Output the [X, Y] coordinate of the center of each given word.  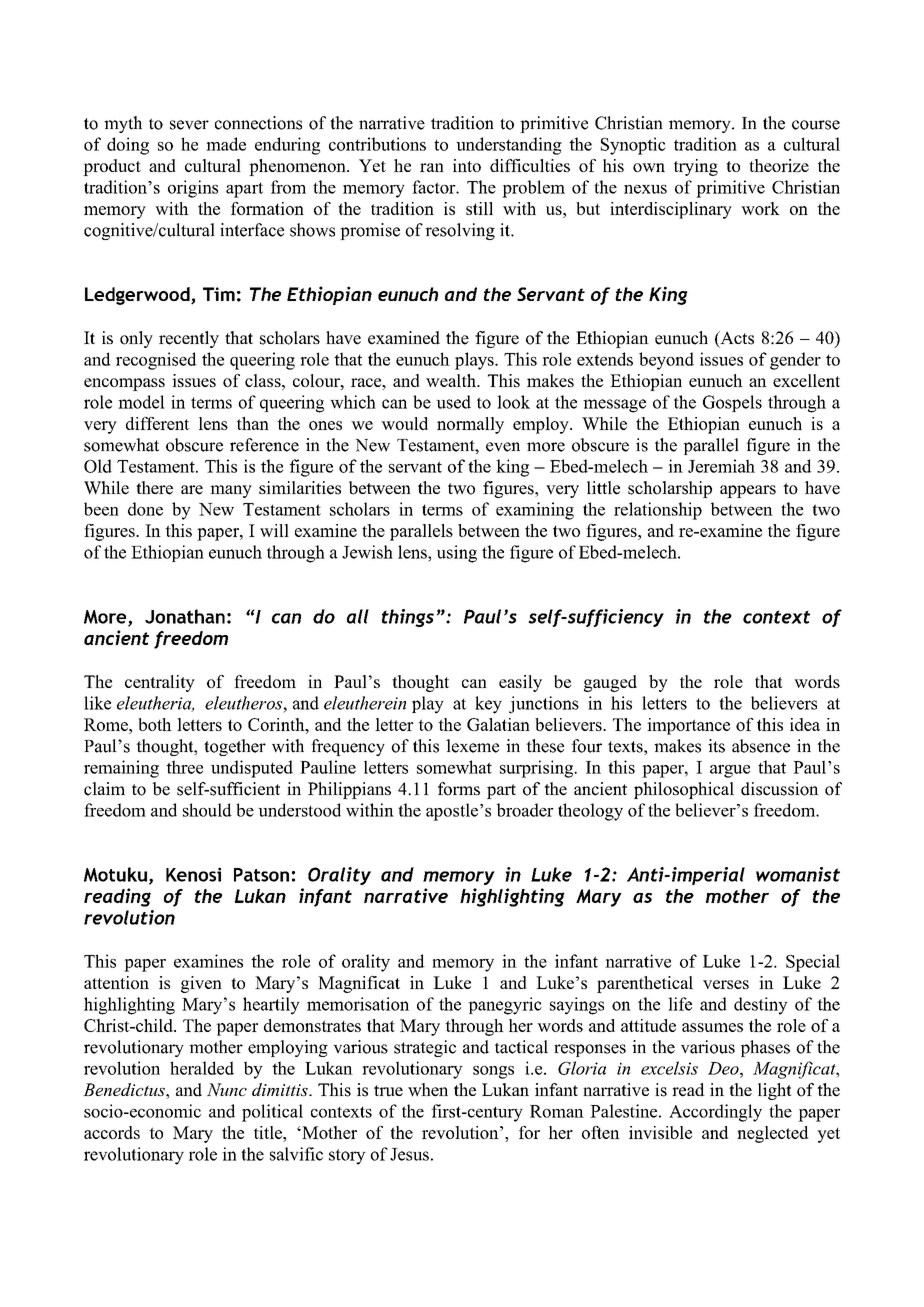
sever [189, 125]
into [467, 165]
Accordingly [715, 1113]
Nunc [227, 1090]
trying [696, 167]
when [428, 1090]
